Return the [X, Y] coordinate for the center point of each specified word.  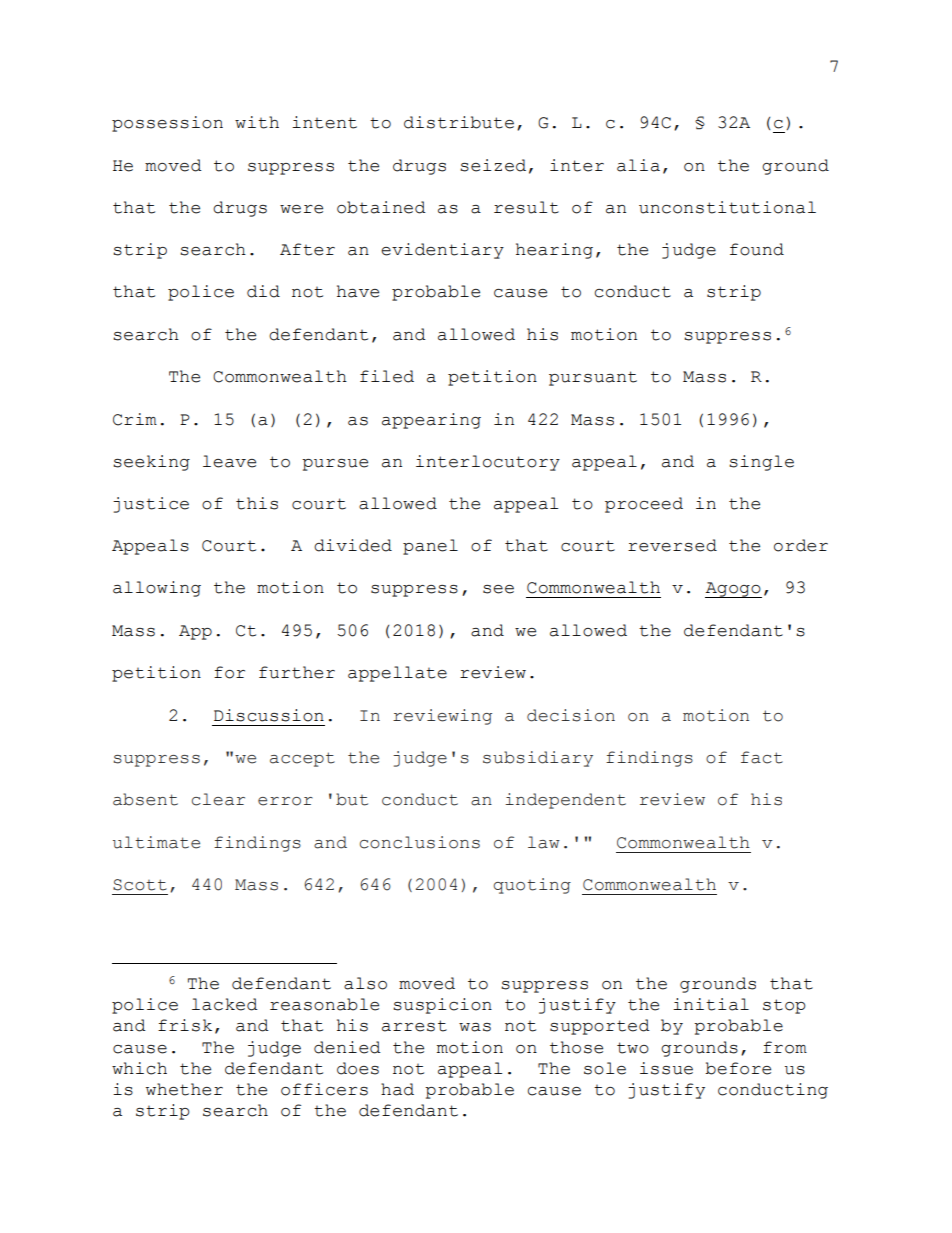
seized [493, 165]
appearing [431, 421]
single [761, 463]
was [475, 1027]
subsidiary [538, 759]
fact [762, 757]
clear [218, 799]
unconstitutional [727, 207]
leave [229, 461]
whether [184, 1089]
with [257, 122]
